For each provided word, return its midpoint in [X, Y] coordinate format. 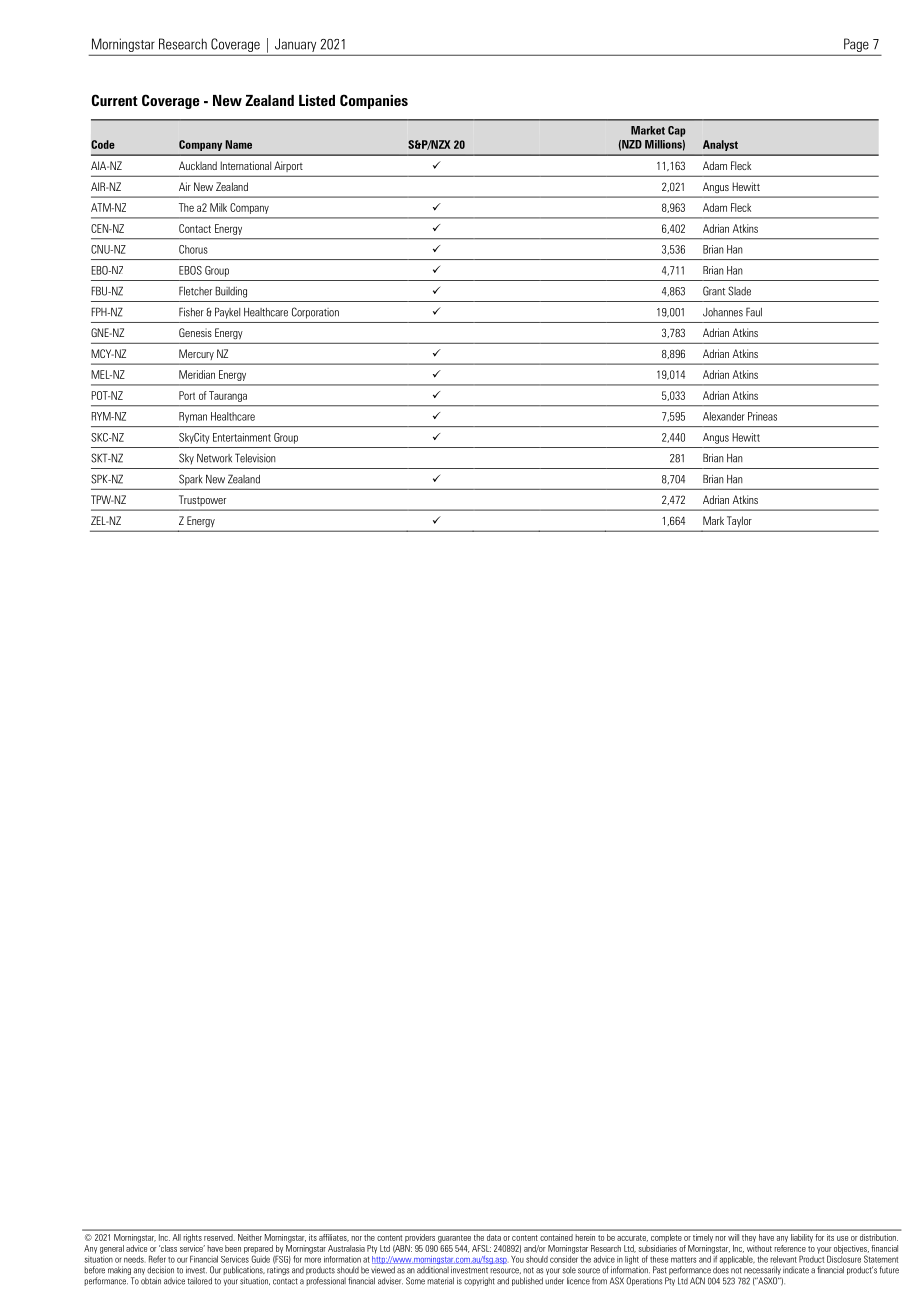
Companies [374, 101]
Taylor [739, 521]
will [733, 1237]
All [177, 1237]
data [494, 1237]
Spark [190, 479]
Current [115, 100]
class [168, 1248]
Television [255, 458]
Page [856, 45]
